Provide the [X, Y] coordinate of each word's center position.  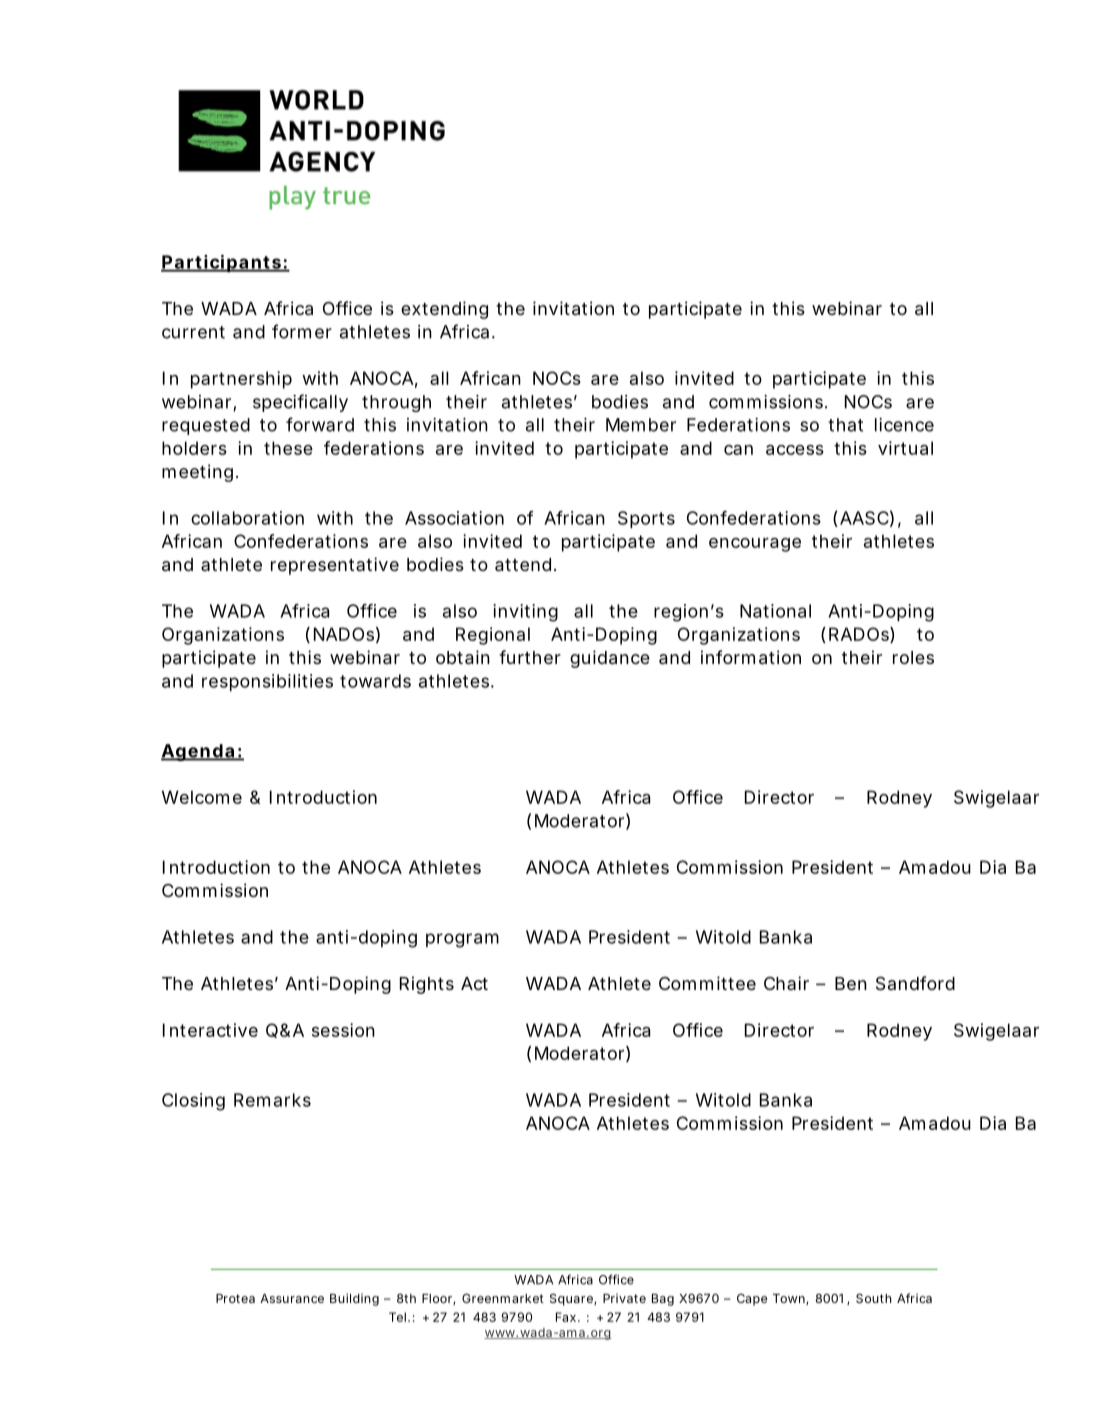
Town [789, 1298]
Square [571, 1299]
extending [444, 310]
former [302, 331]
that [845, 425]
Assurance [292, 1298]
